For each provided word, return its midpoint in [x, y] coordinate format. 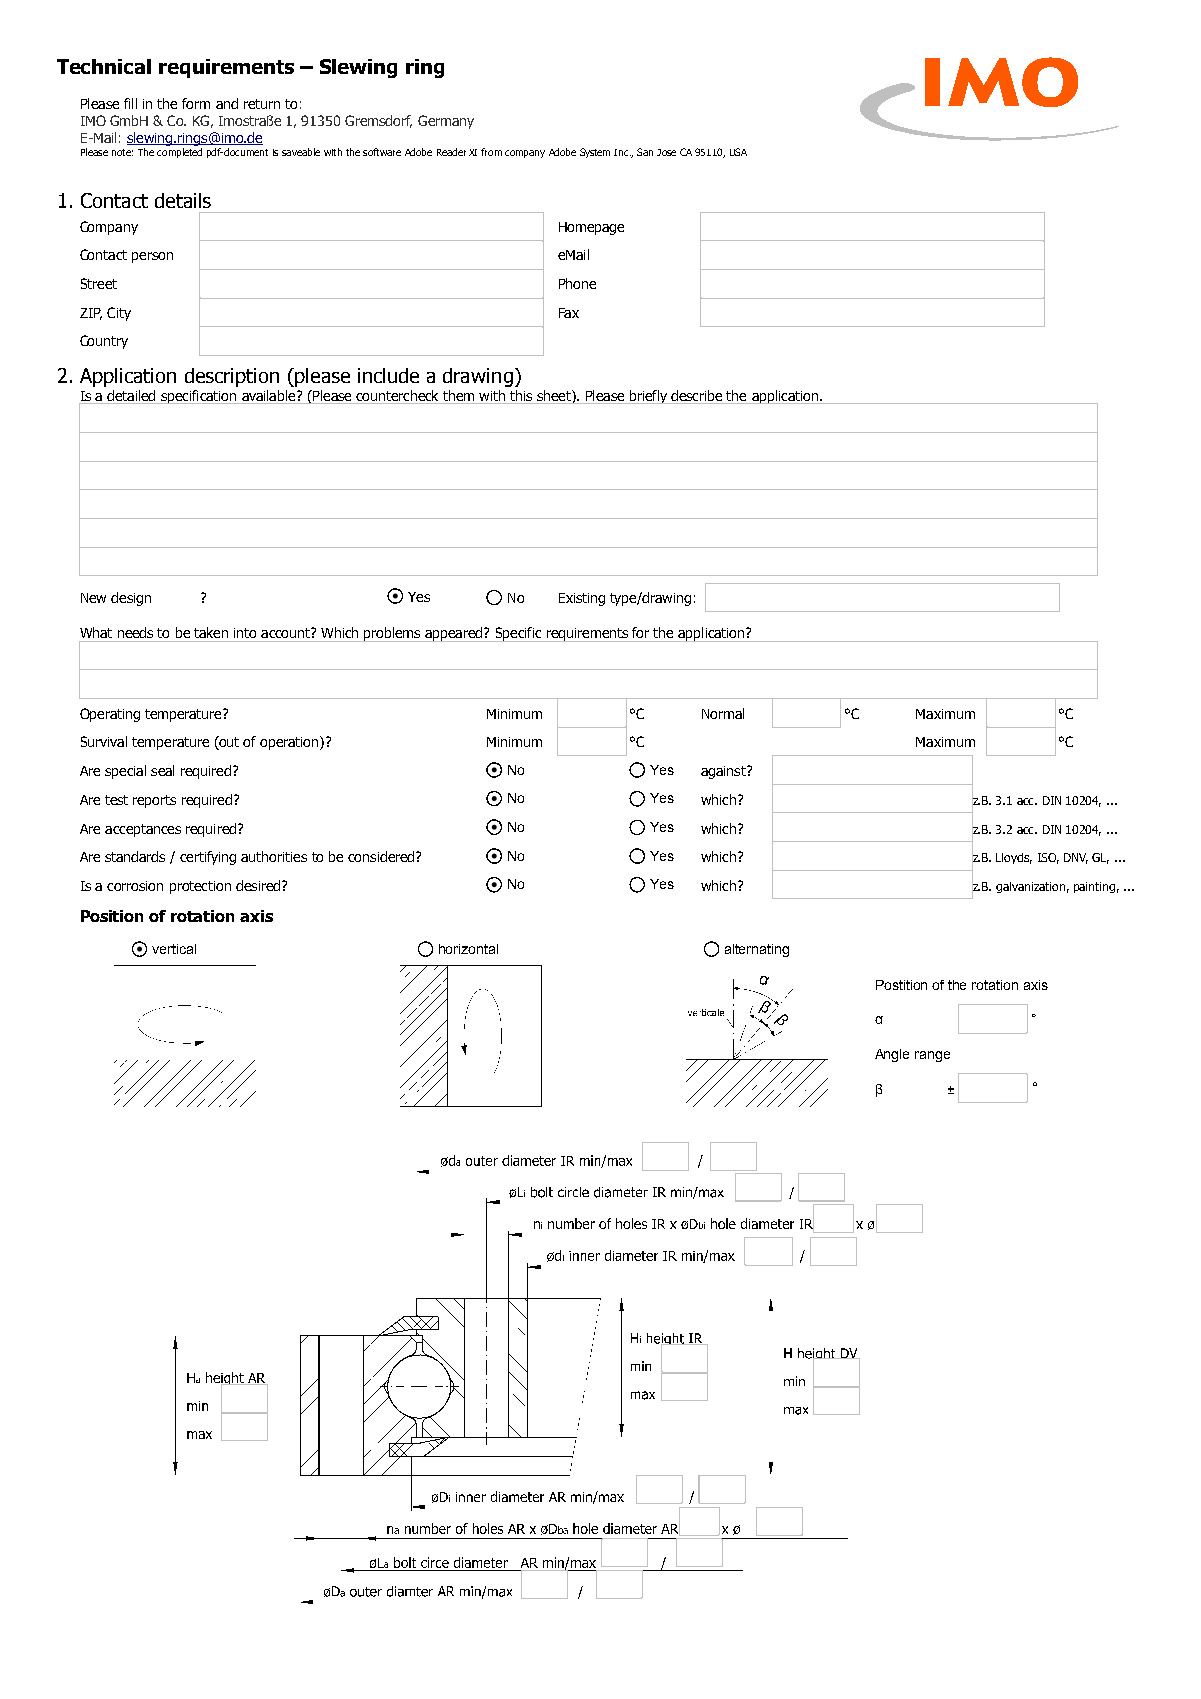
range [932, 1056]
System [595, 153]
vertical [174, 949]
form [196, 103]
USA [738, 152]
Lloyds [1014, 858]
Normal [723, 713]
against [724, 772]
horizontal [468, 949]
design [131, 599]
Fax [569, 313]
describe [697, 397]
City [119, 314]
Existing [582, 599]
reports [154, 801]
